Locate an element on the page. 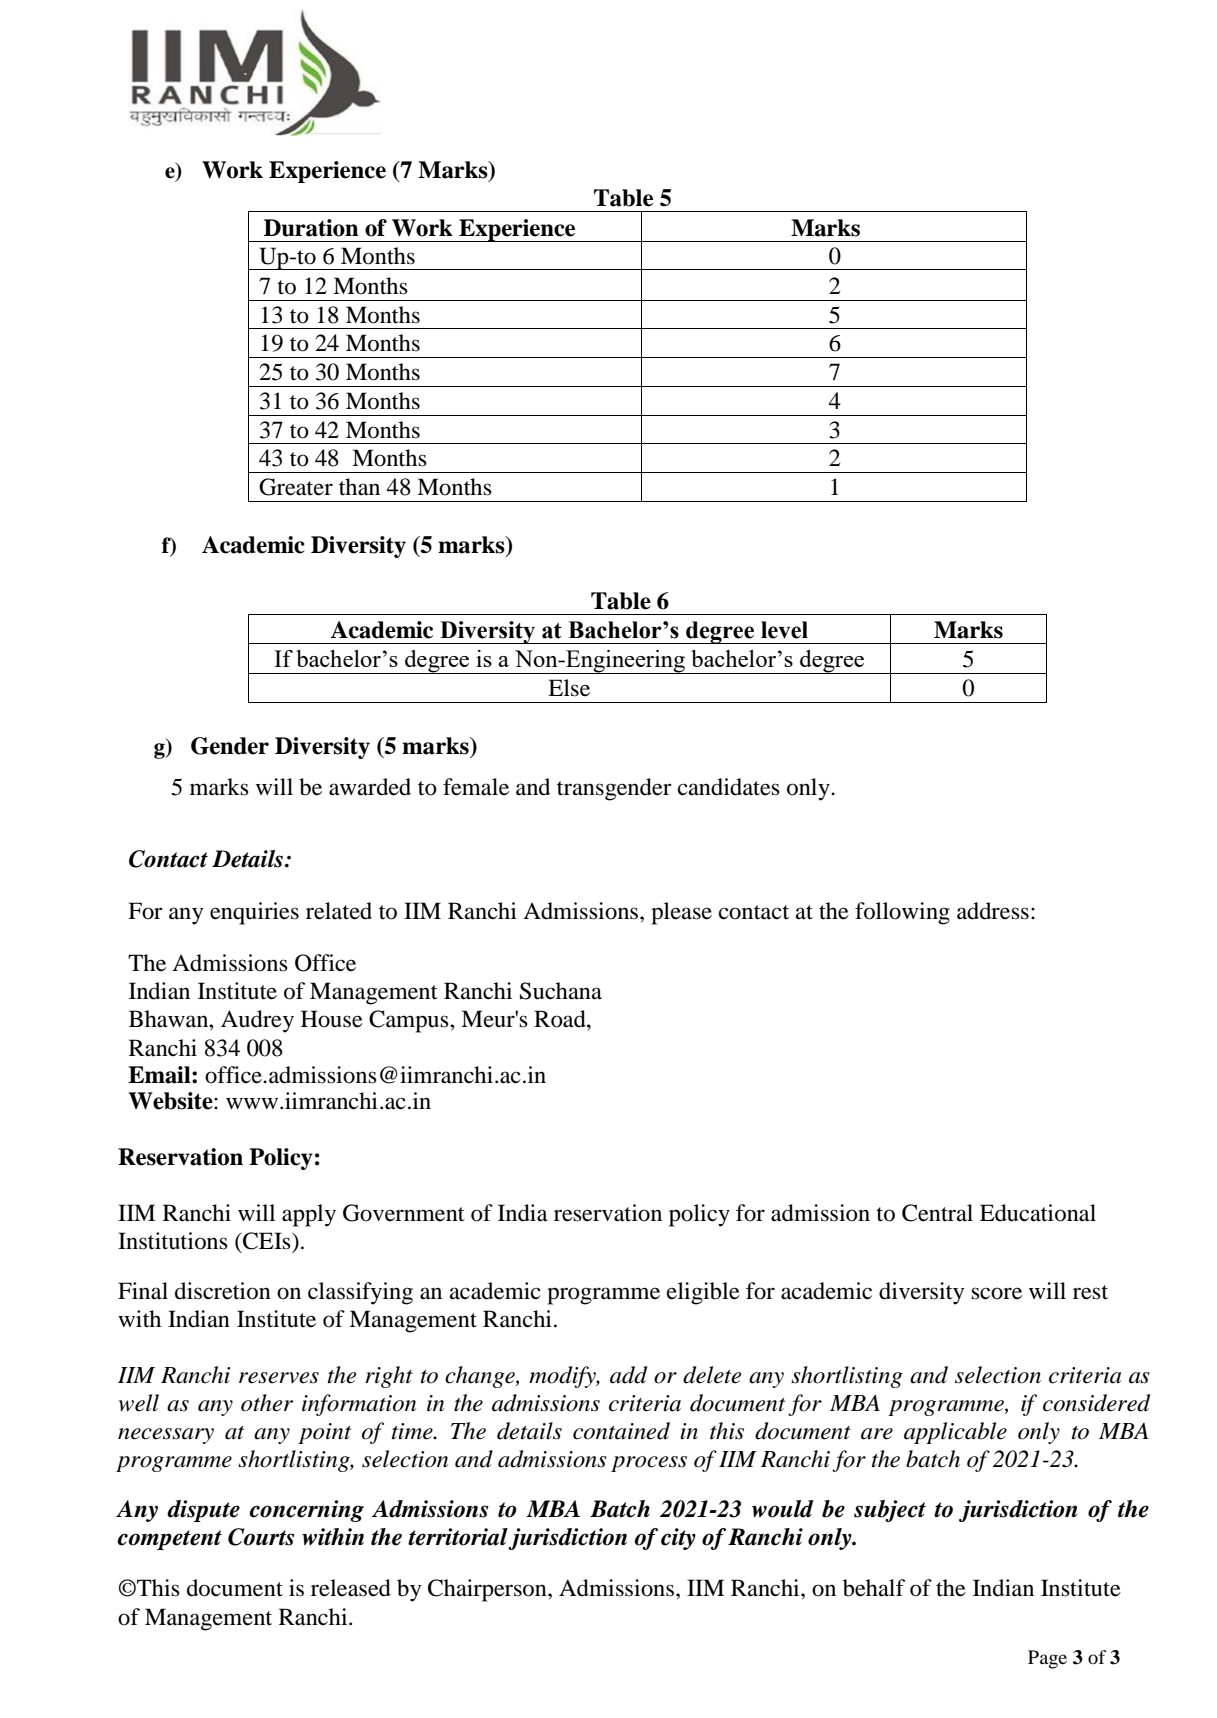 The image size is (1217, 1718). Duration is located at coordinates (311, 228).
